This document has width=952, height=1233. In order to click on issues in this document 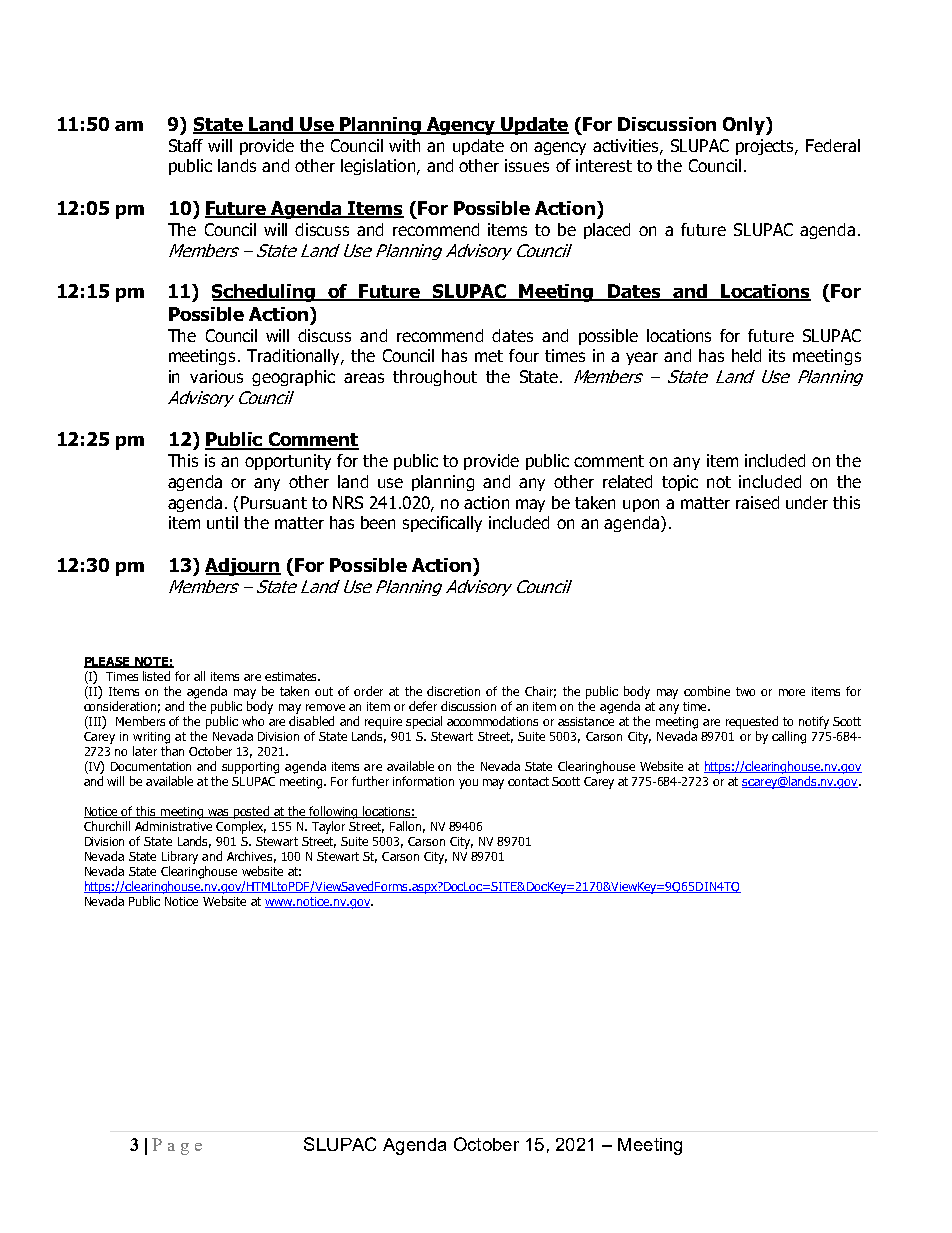, I will do `click(527, 165)`.
